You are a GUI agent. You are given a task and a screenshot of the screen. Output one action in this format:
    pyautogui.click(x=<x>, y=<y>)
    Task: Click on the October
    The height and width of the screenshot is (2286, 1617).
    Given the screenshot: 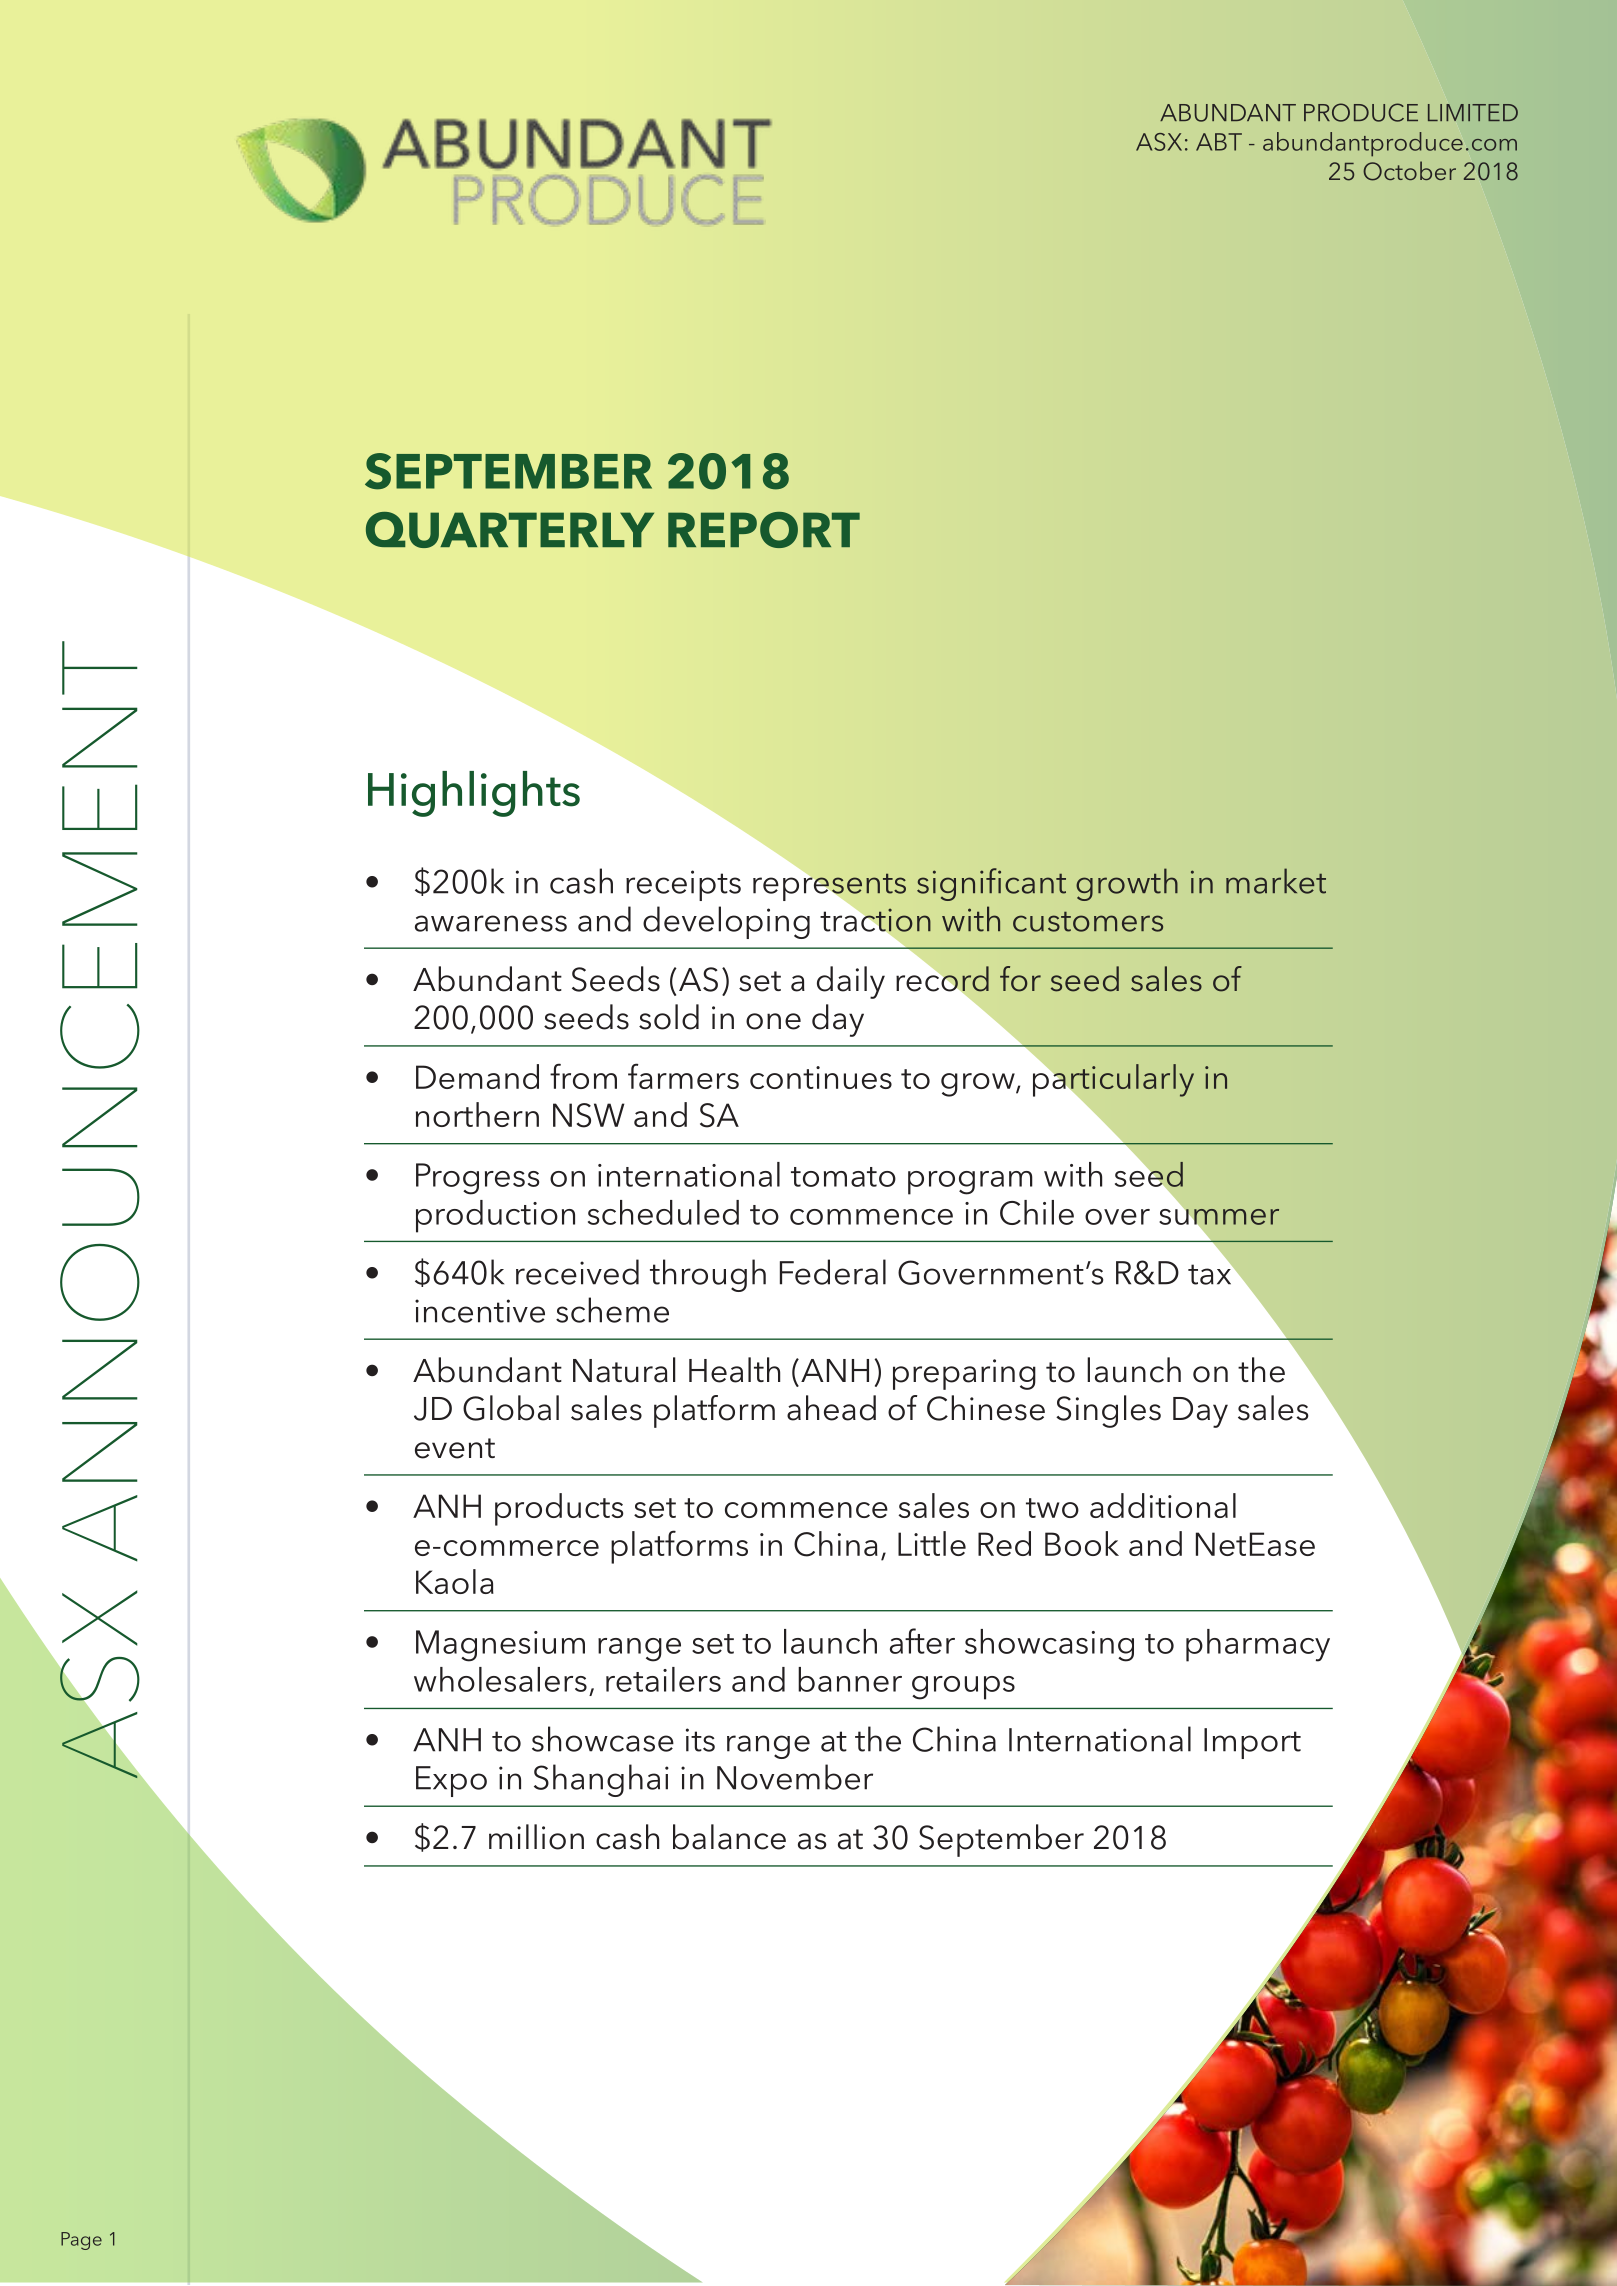 What is the action you would take?
    pyautogui.click(x=1409, y=171)
